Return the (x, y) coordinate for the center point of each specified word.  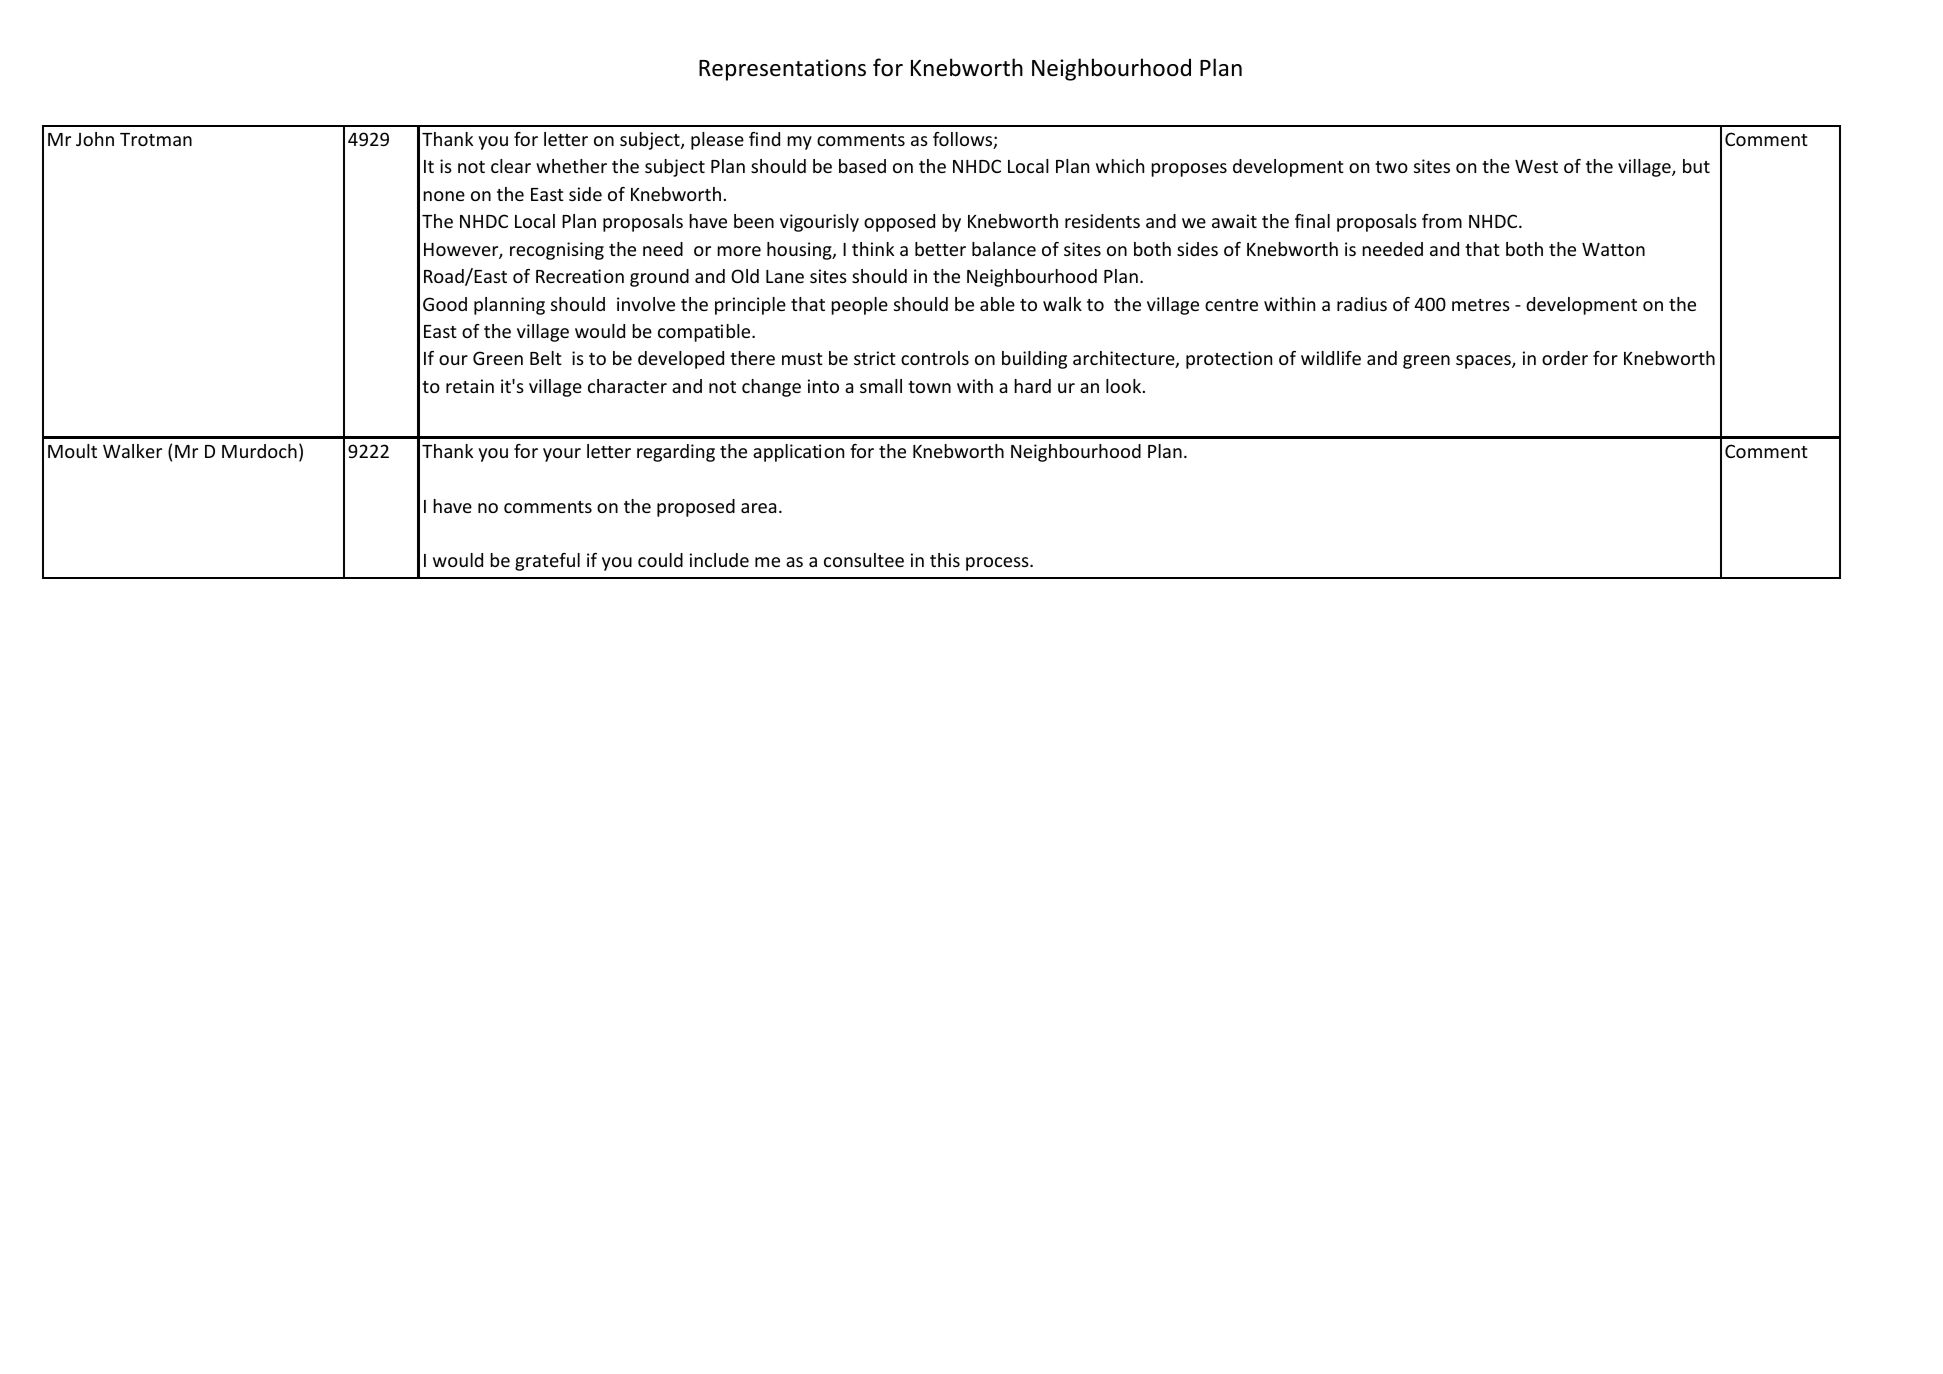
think (873, 249)
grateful (547, 562)
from (1442, 221)
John (95, 139)
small (881, 386)
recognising (557, 251)
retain (470, 386)
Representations (782, 70)
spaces (1484, 362)
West (1536, 166)
